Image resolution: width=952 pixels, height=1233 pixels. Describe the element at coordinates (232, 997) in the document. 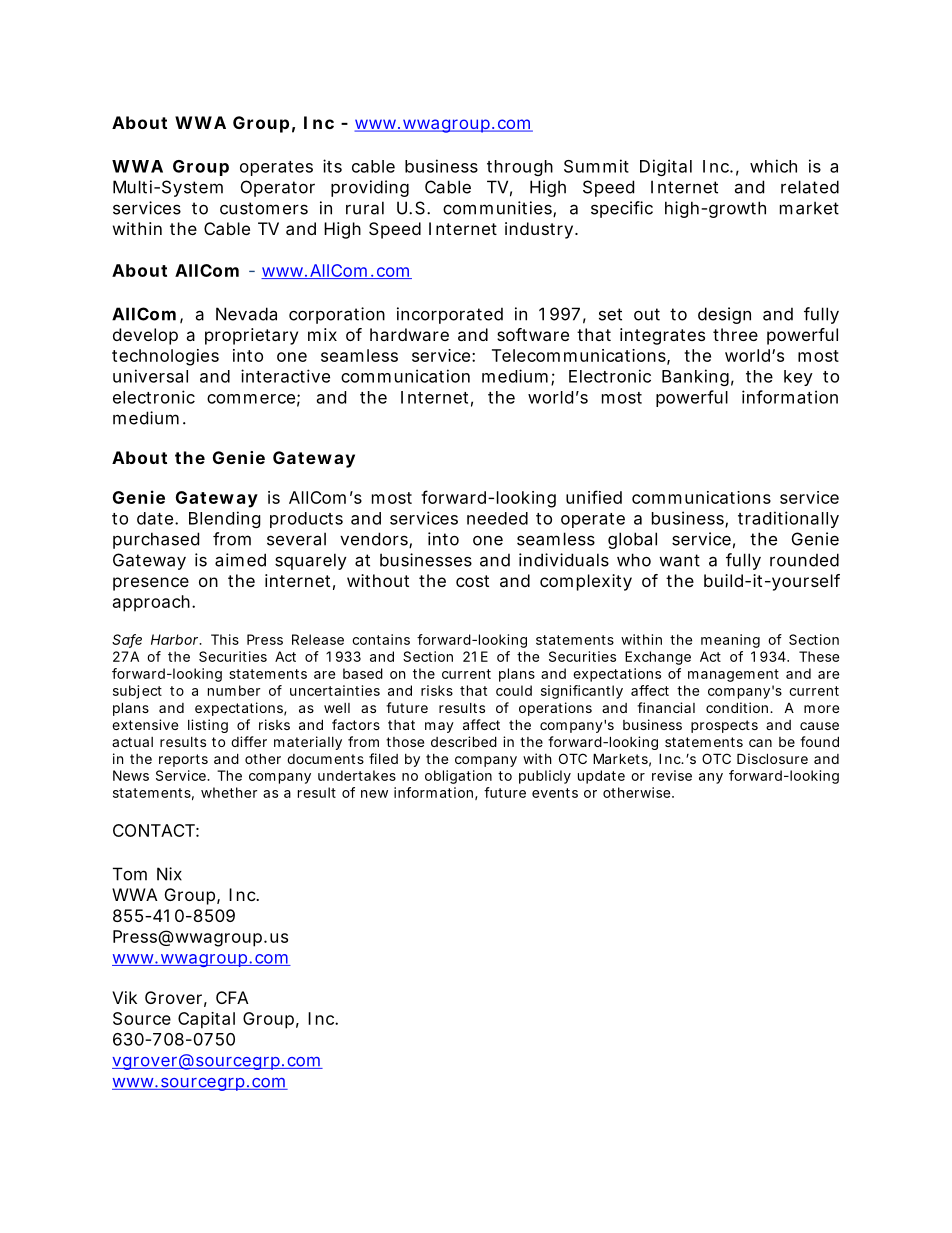

I see `CFA` at that location.
